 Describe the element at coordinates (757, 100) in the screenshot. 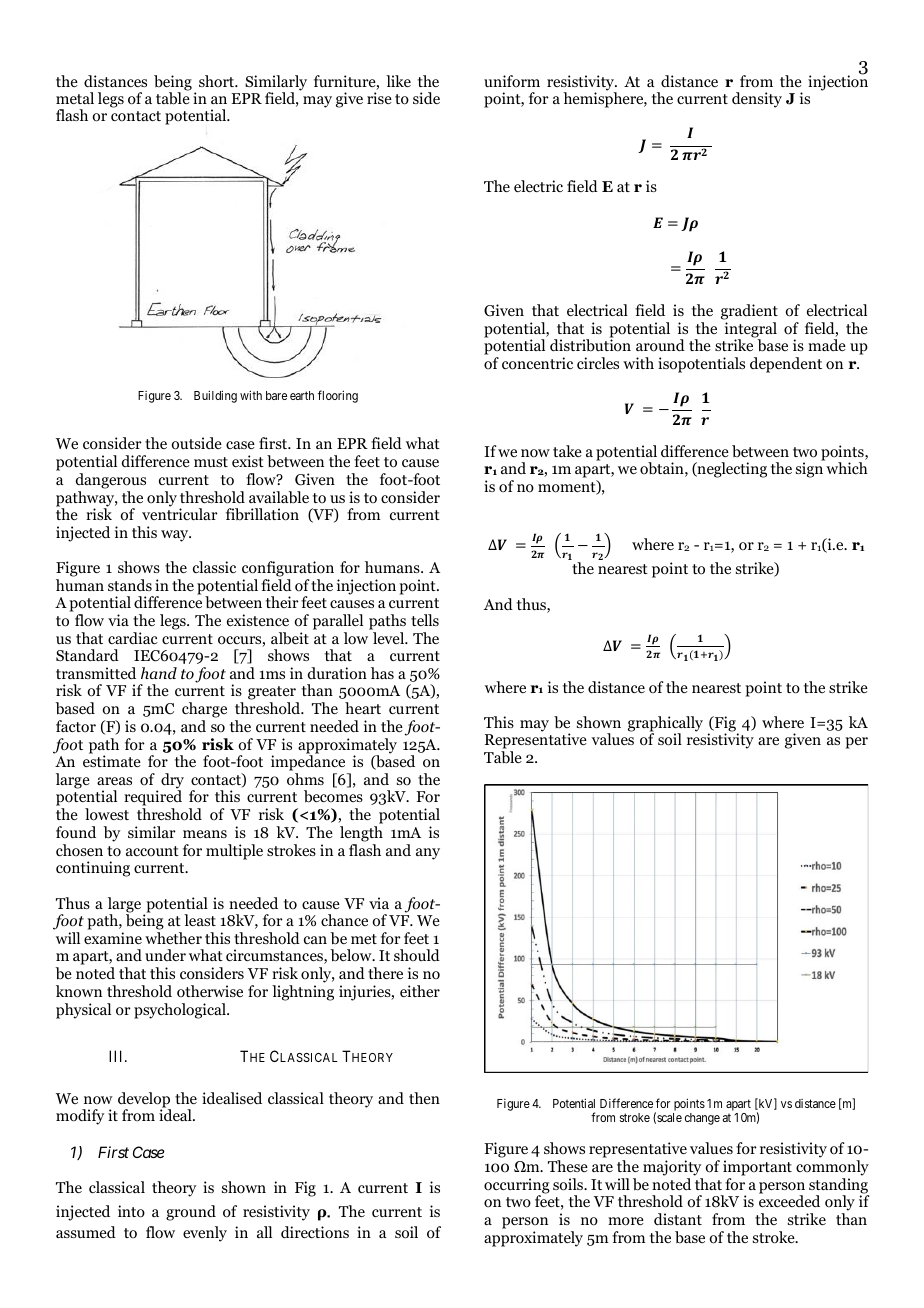

I see `density` at that location.
